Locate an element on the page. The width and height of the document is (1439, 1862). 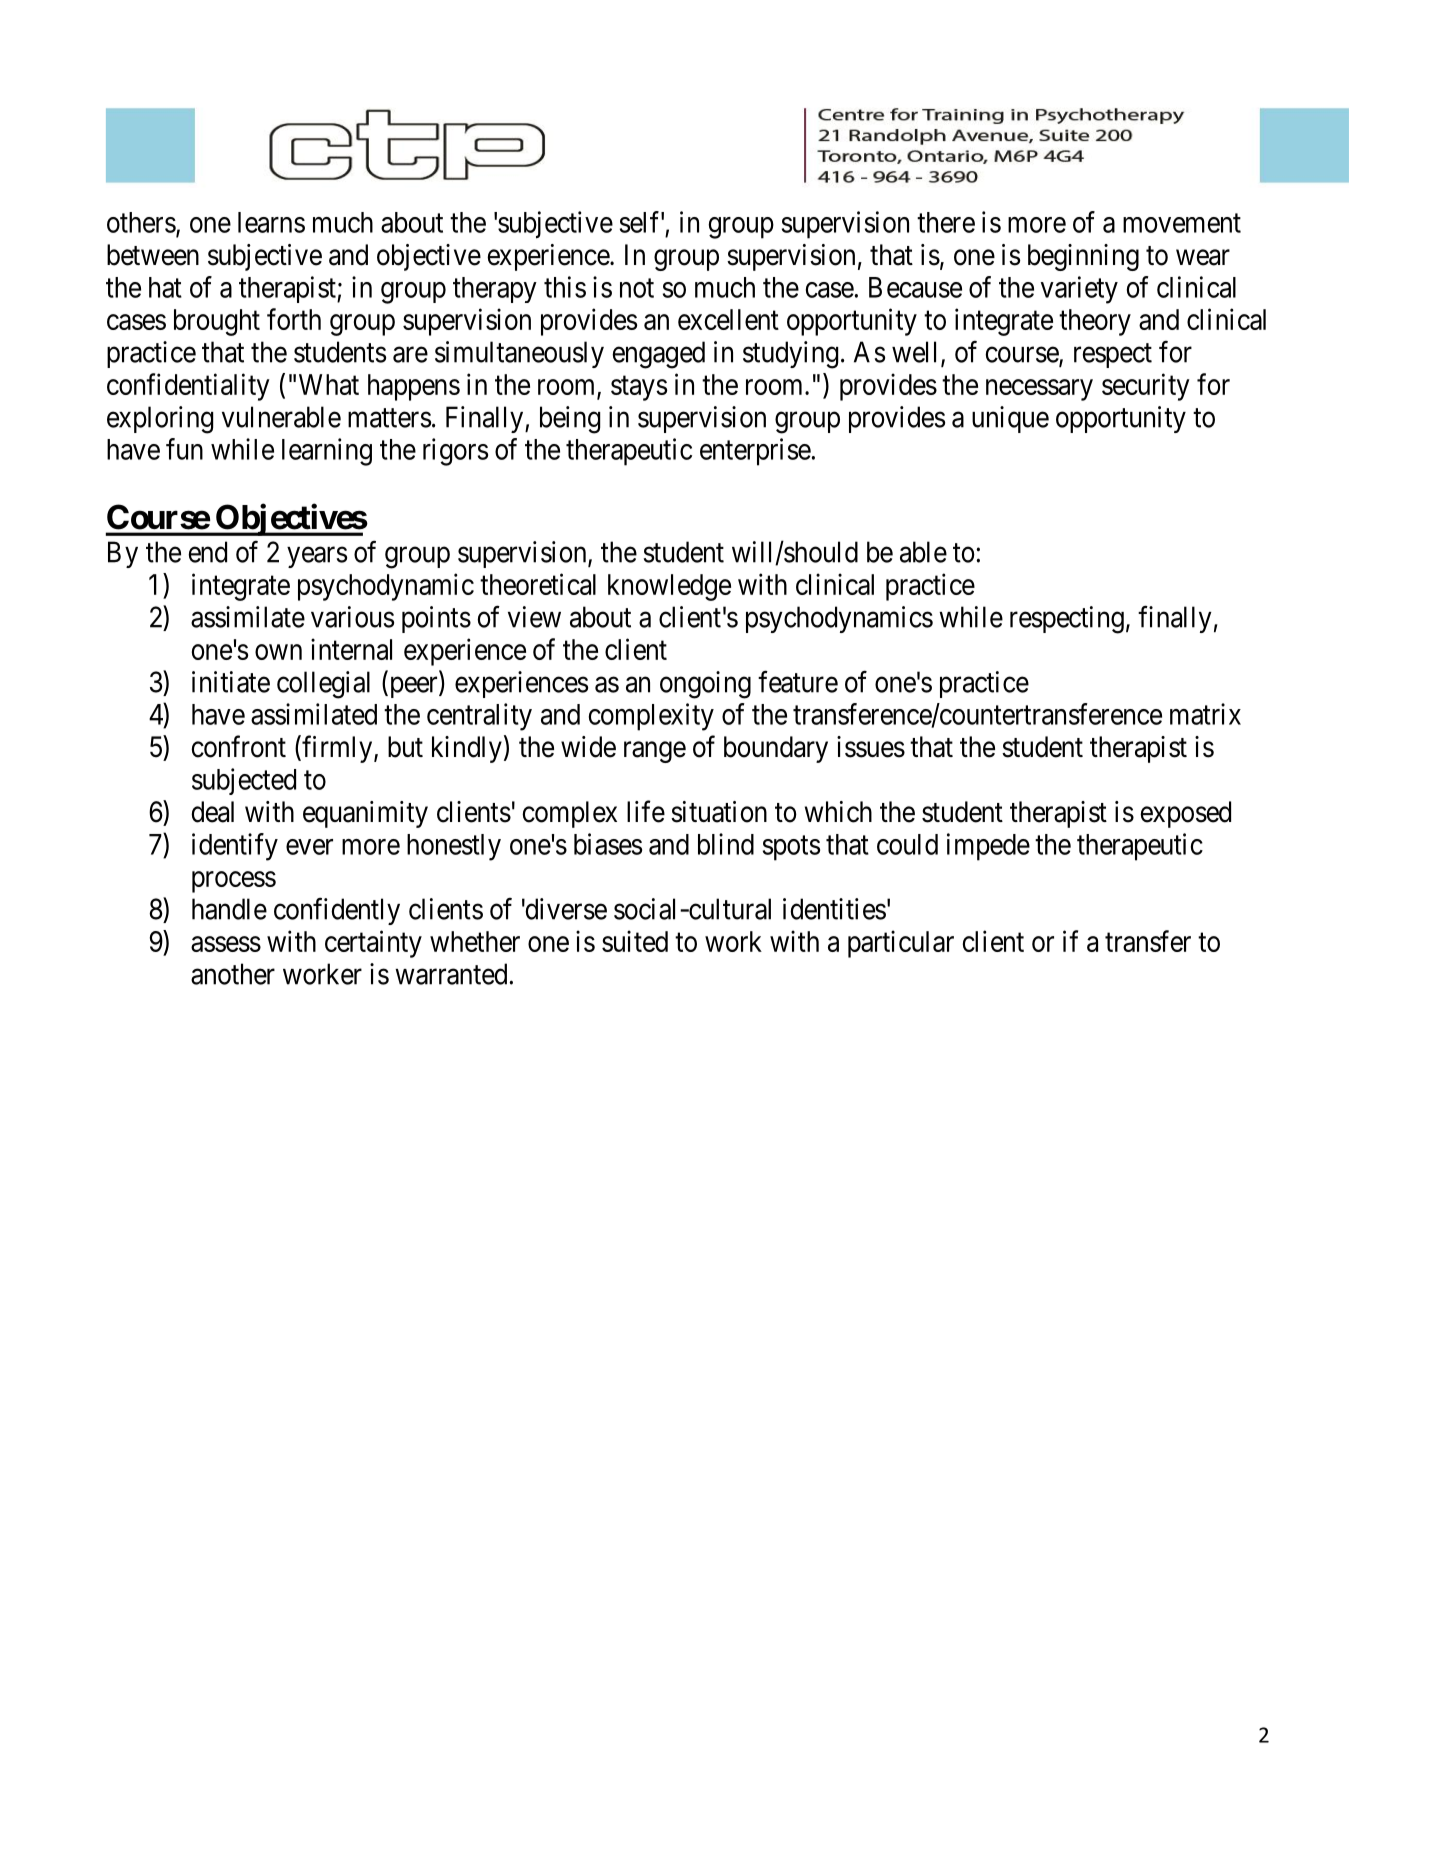
between is located at coordinates (153, 255).
